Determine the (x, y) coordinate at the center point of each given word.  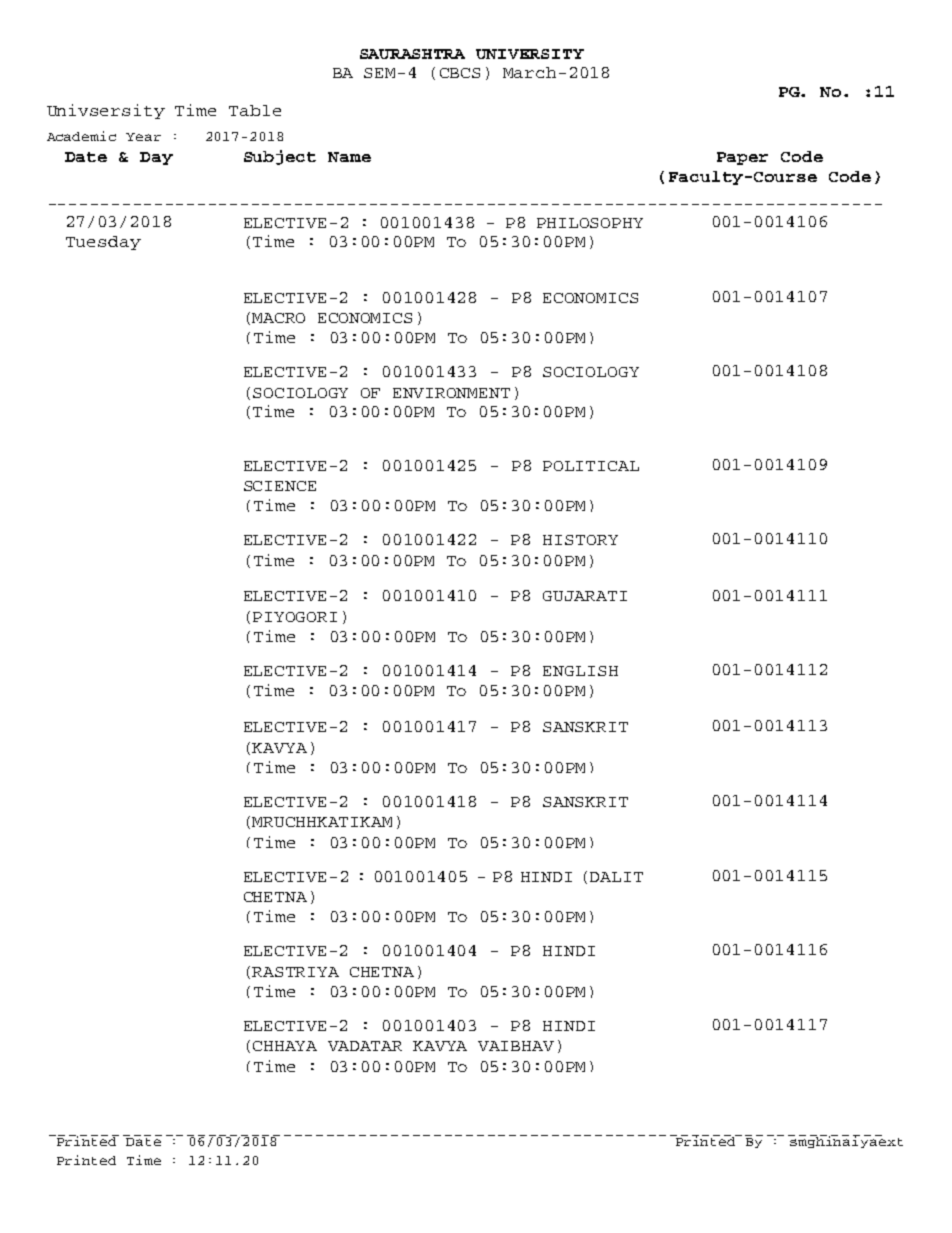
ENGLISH (580, 671)
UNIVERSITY (530, 54)
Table (255, 110)
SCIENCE (280, 486)
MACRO (278, 318)
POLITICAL (591, 466)
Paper (742, 158)
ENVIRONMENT (451, 393)
